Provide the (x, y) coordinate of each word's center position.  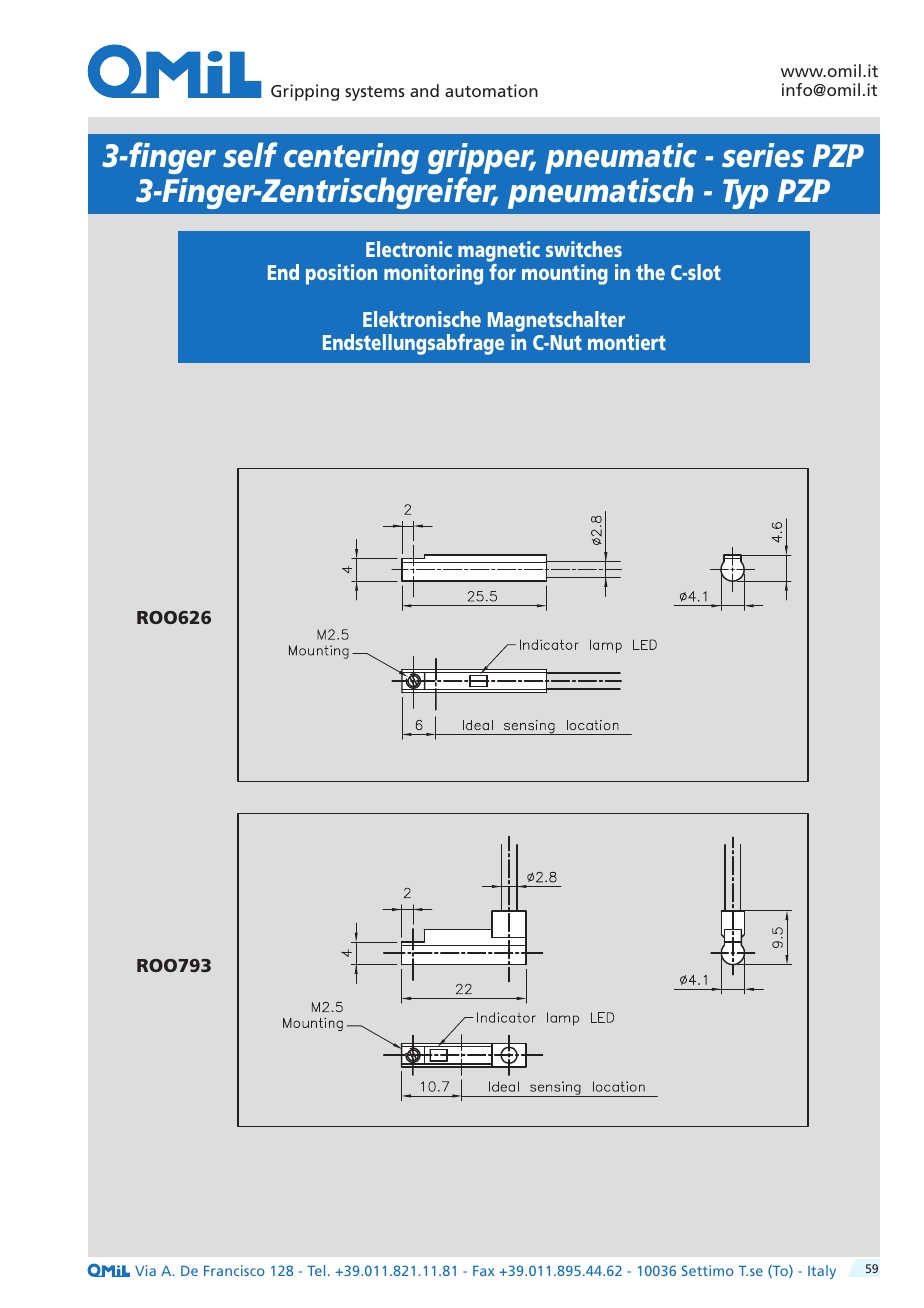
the (650, 272)
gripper (482, 158)
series (763, 155)
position (341, 274)
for (502, 272)
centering (351, 158)
